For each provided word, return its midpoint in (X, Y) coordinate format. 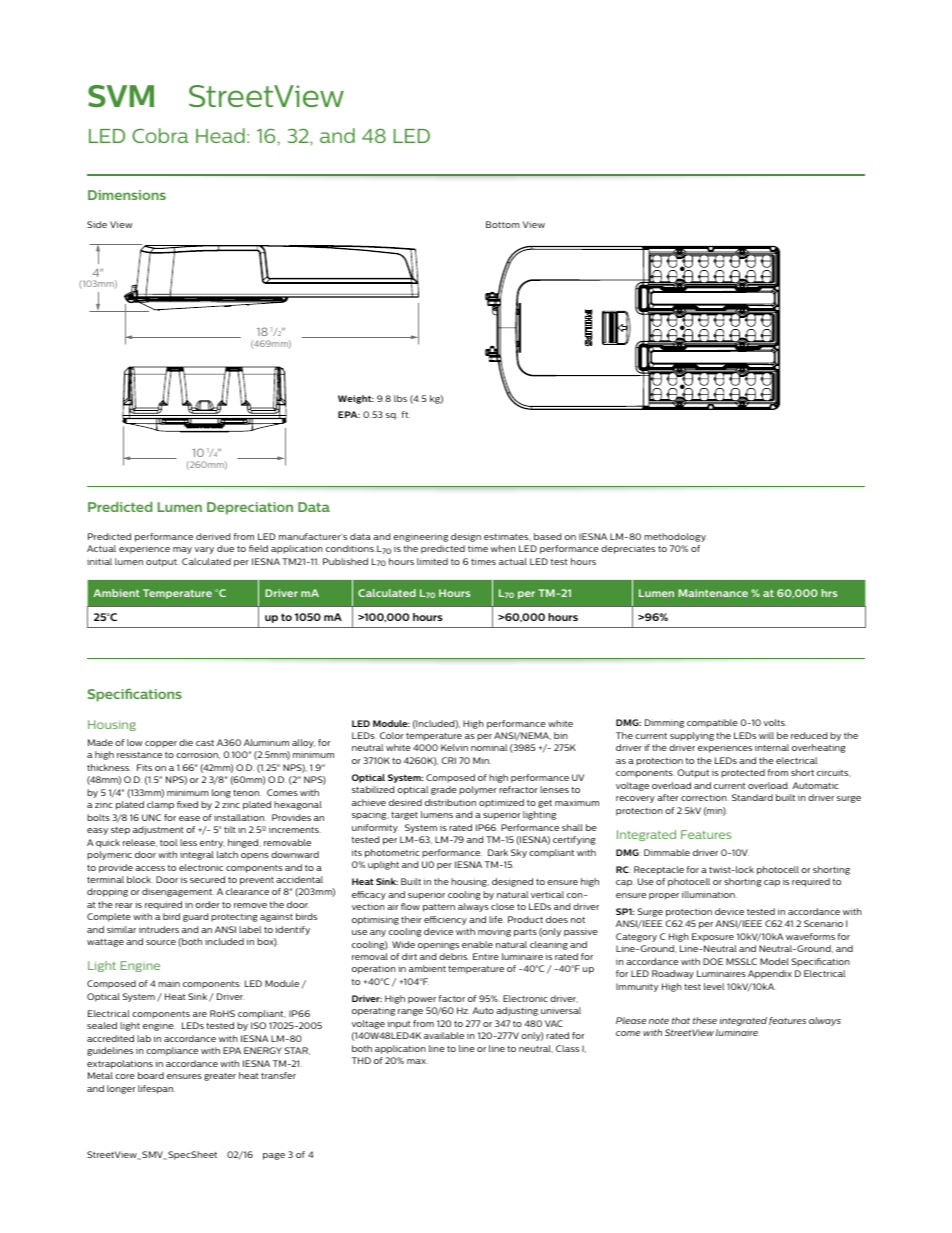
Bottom (503, 224)
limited (432, 561)
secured (207, 879)
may (182, 550)
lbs (400, 398)
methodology (675, 537)
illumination (709, 894)
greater (220, 1077)
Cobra (160, 135)
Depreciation (250, 508)
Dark (498, 852)
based (548, 536)
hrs (829, 593)
